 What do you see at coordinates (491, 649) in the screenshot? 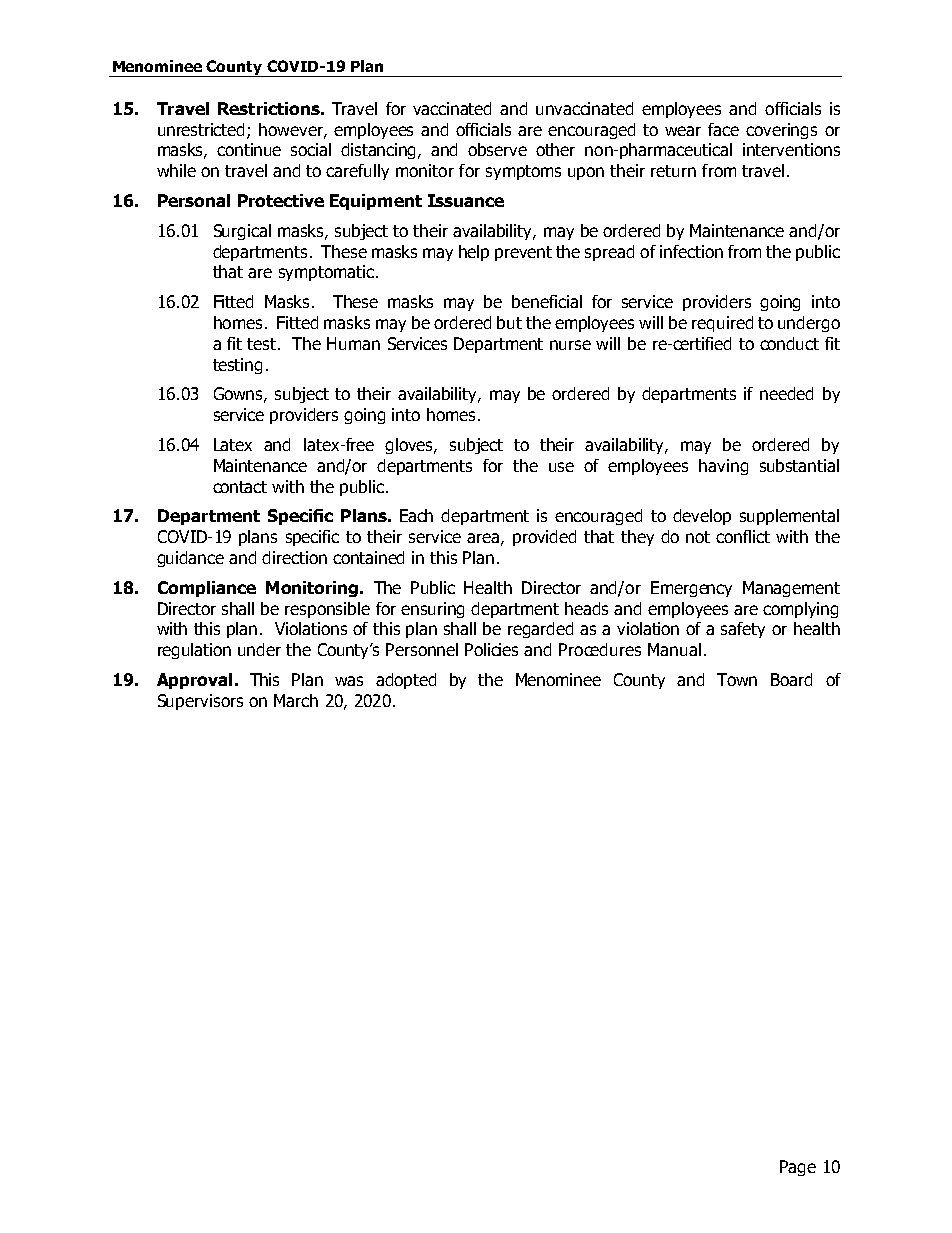
I see `Policies` at bounding box center [491, 649].
